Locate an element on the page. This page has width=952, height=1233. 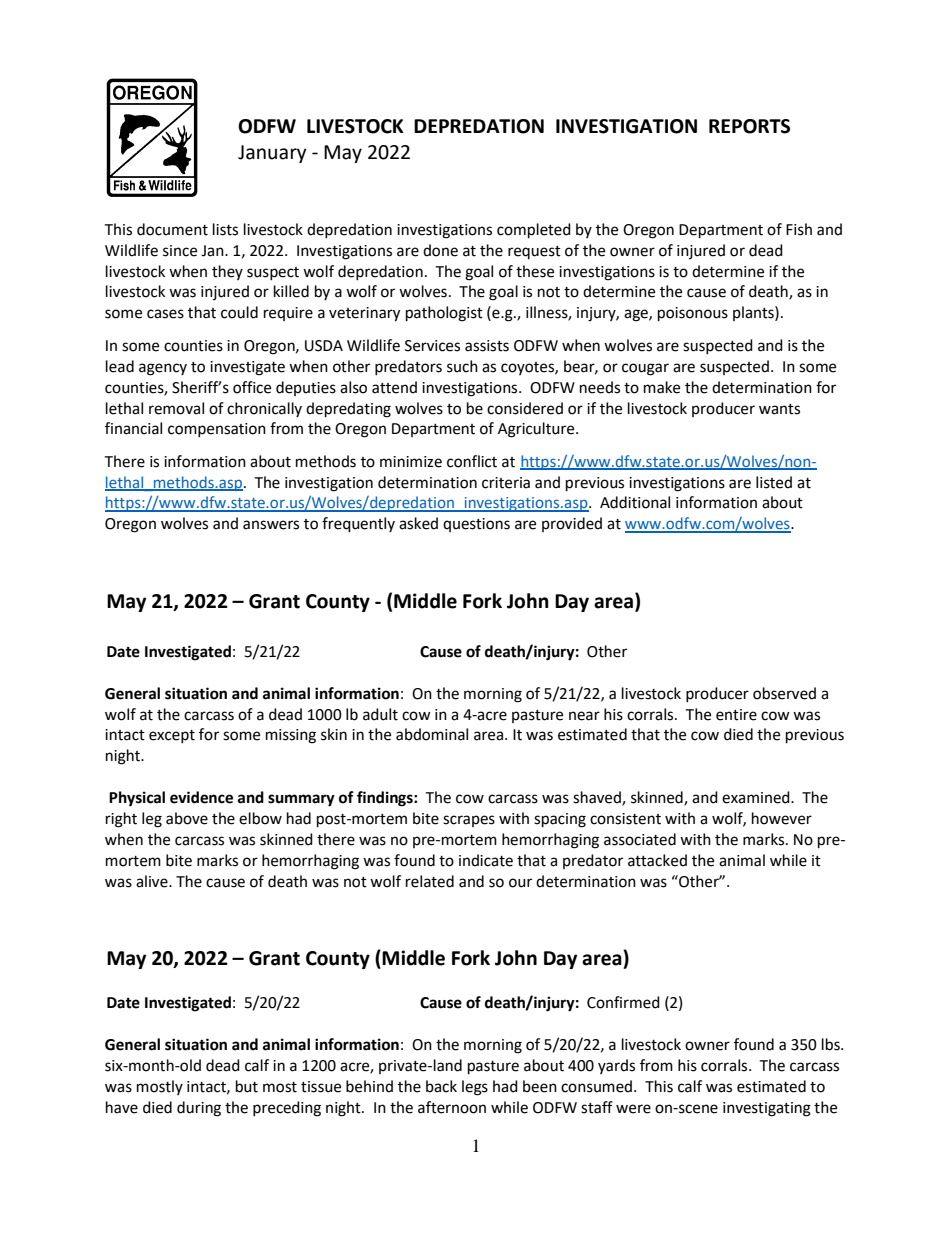
questions is located at coordinates (476, 525).
